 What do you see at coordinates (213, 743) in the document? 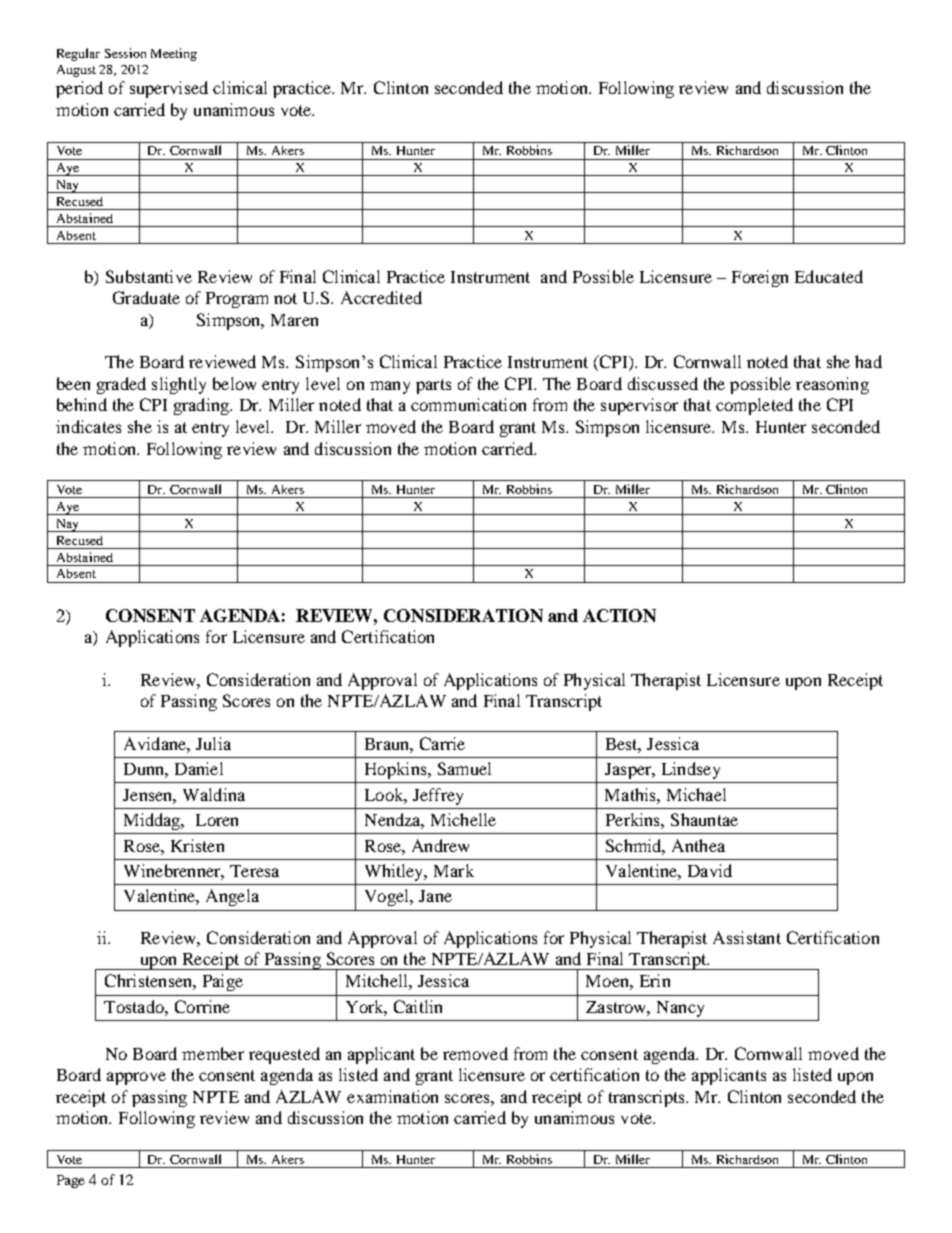
I see `Julia` at bounding box center [213, 743].
